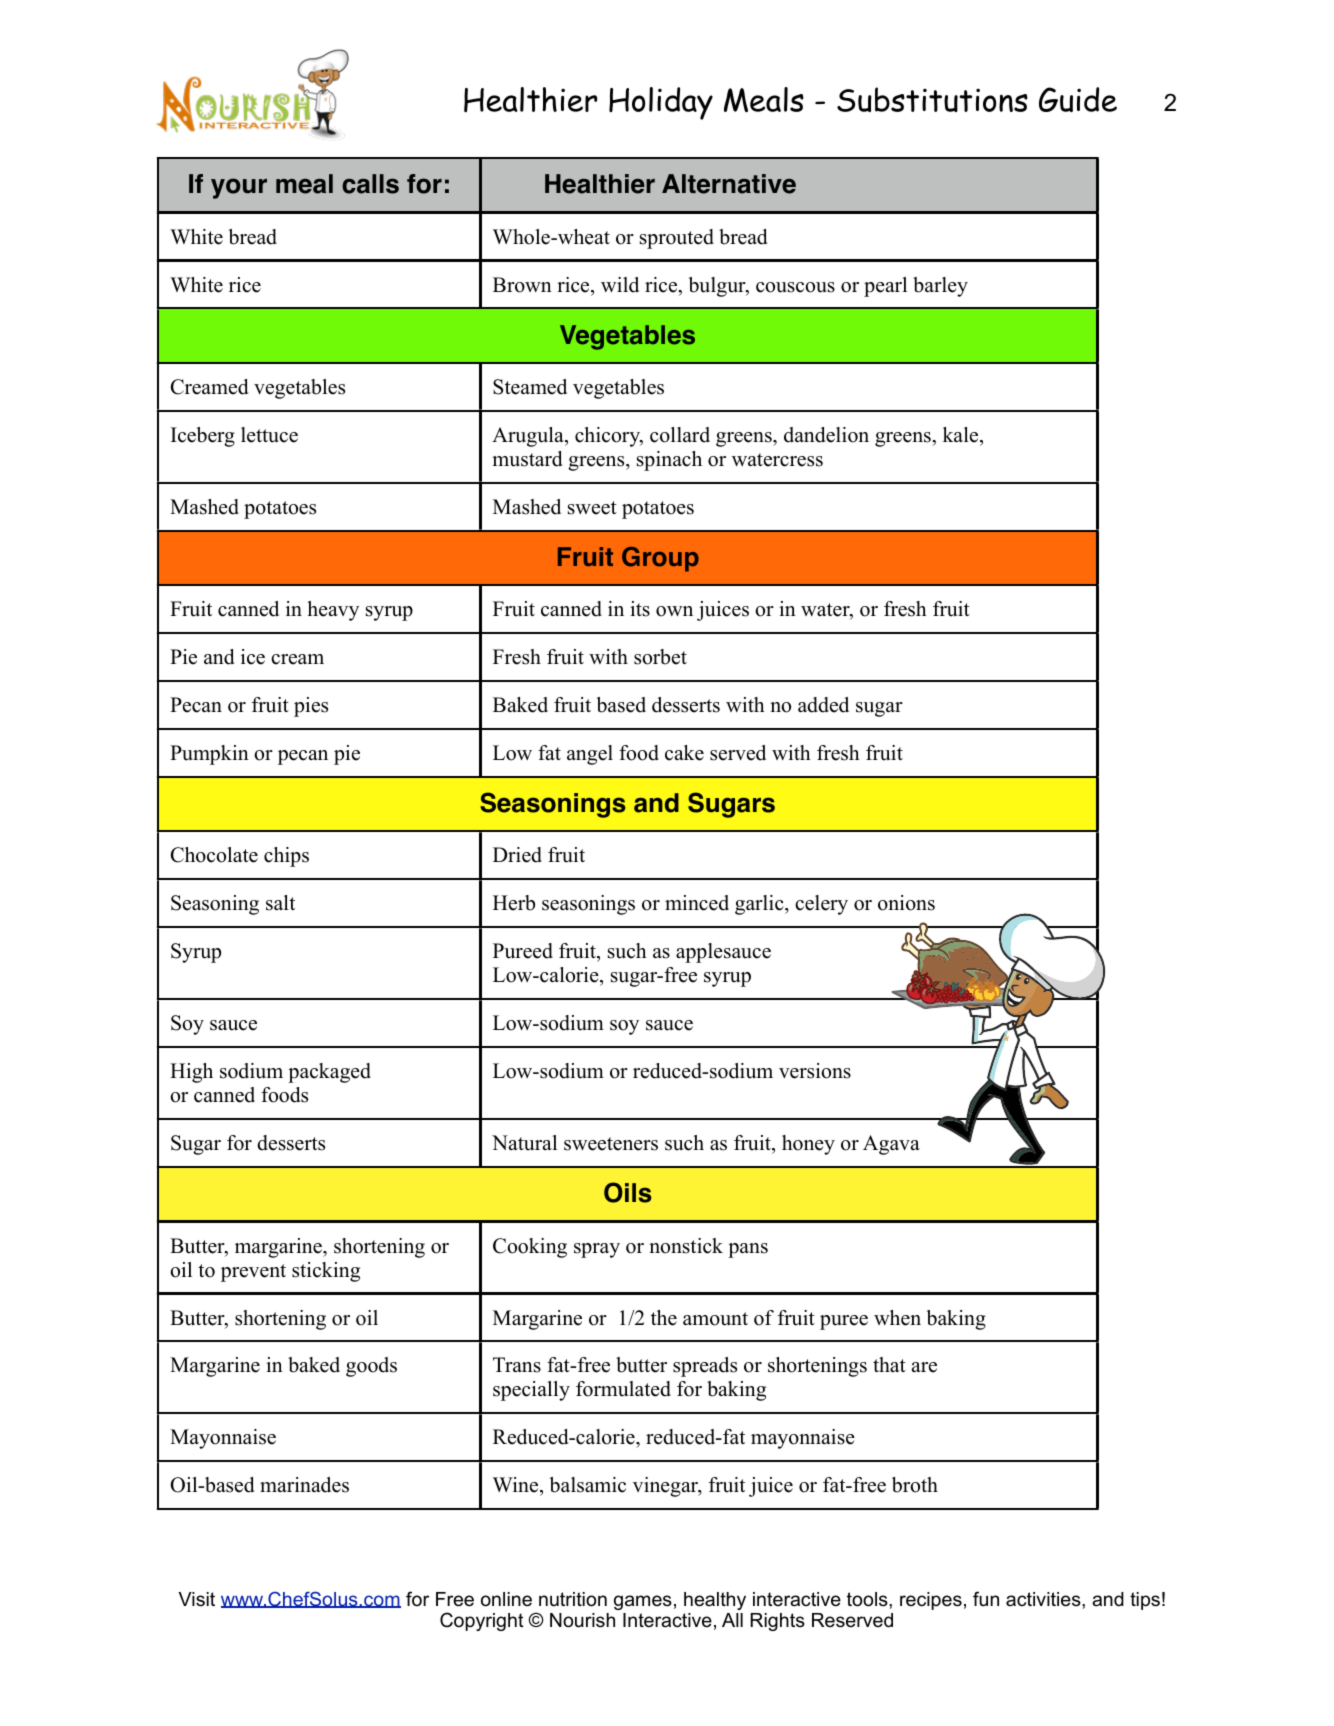  Describe the element at coordinates (697, 903) in the image. I see `minced` at that location.
